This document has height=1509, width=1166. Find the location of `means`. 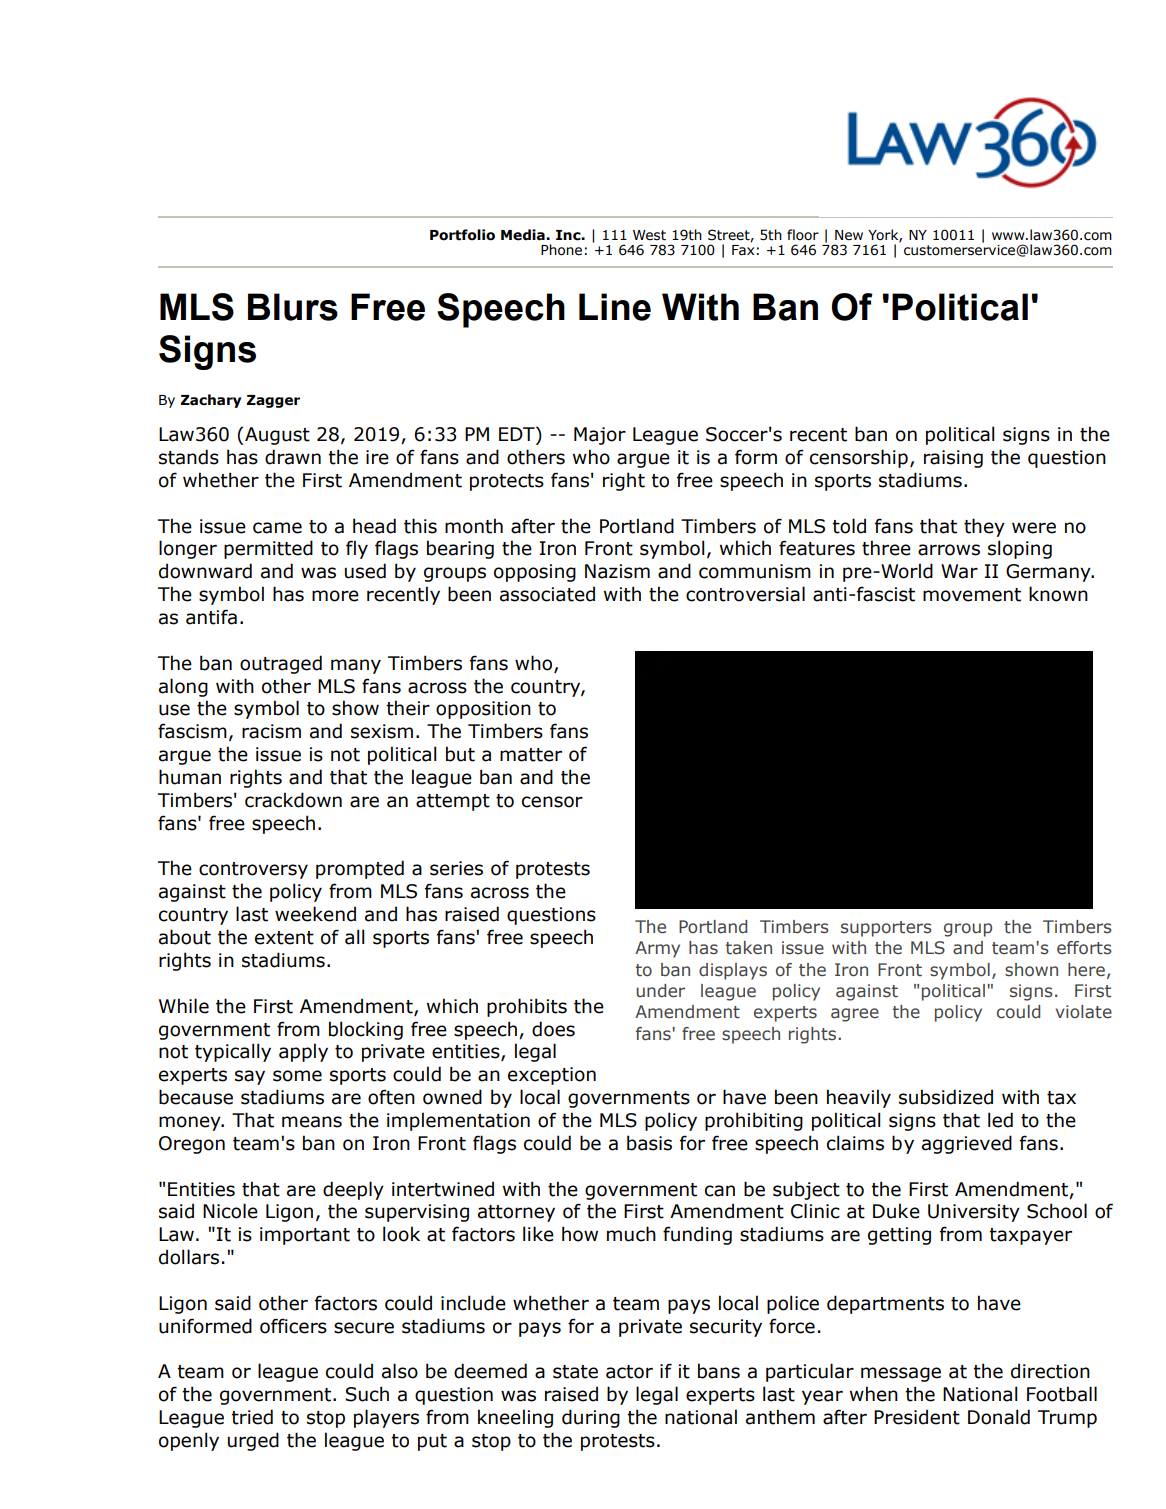

means is located at coordinates (312, 1122).
